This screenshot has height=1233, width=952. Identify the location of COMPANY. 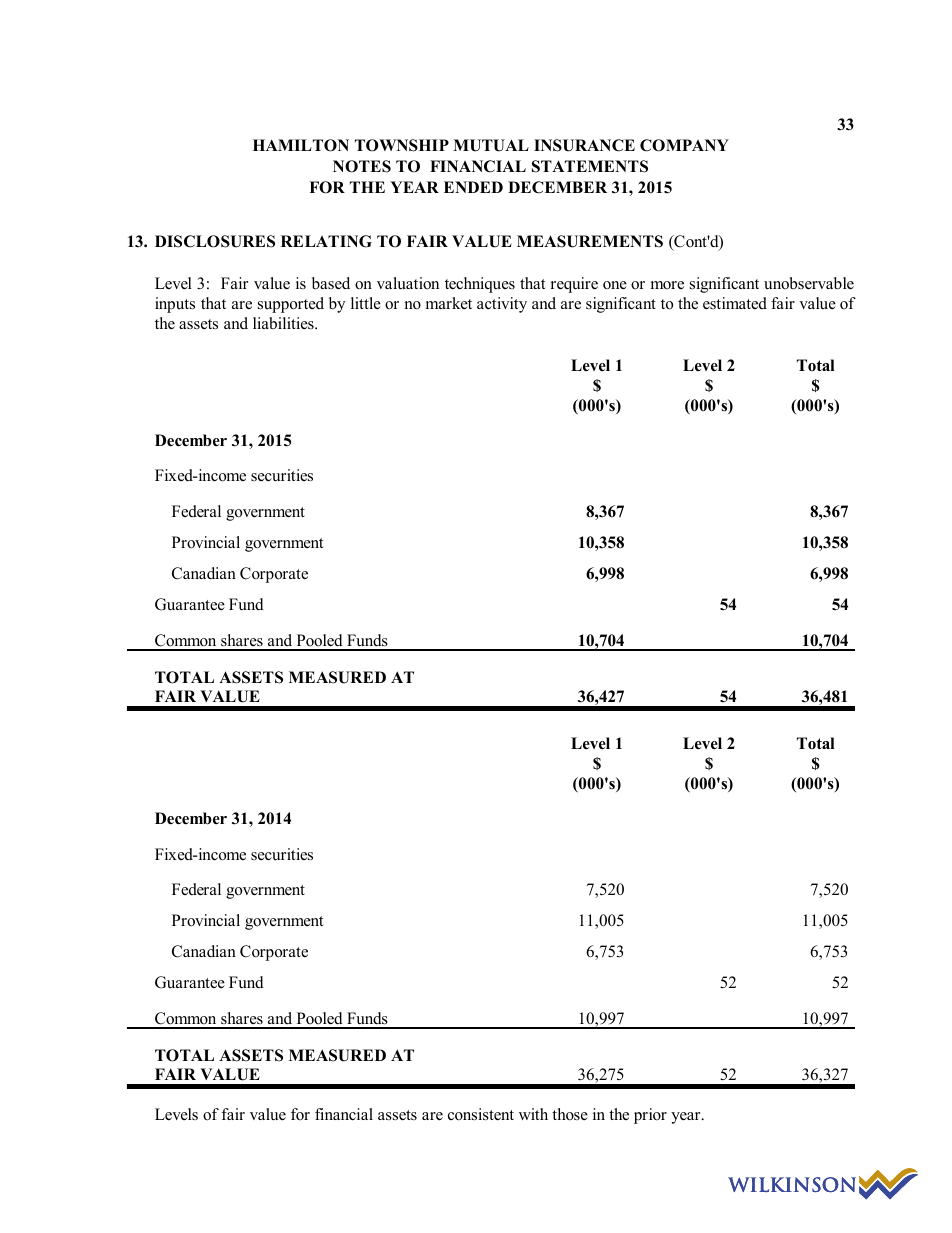
(684, 145).
